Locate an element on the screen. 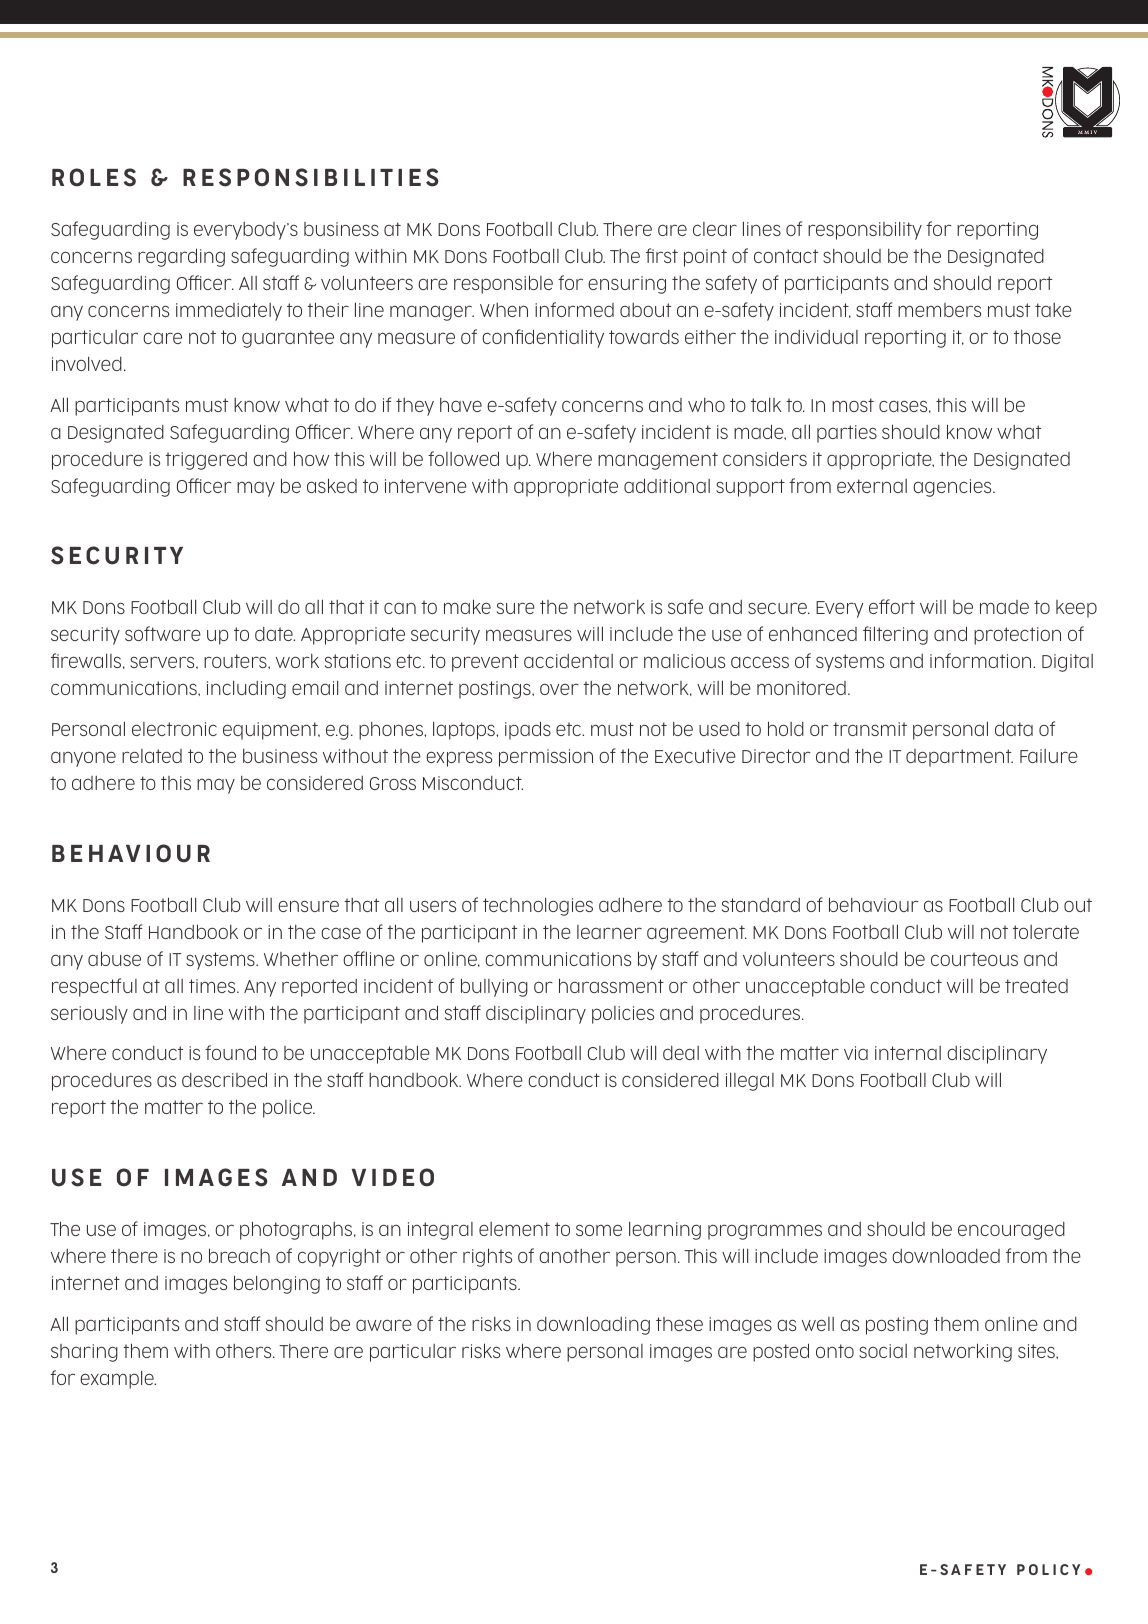 This screenshot has height=1624, width=1148. abuse is located at coordinates (114, 958).
